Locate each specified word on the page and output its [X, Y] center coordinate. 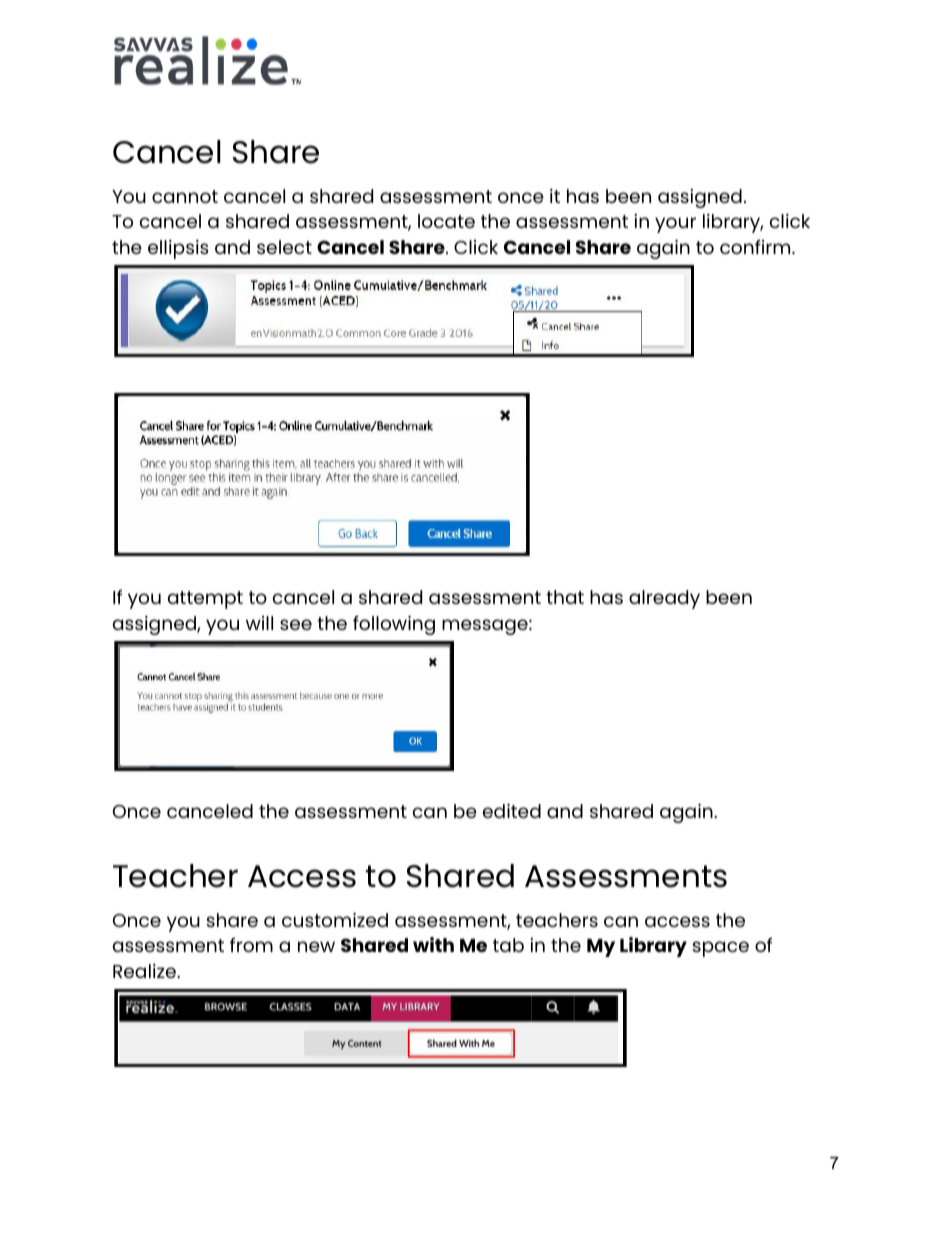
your [675, 225]
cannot [185, 196]
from [251, 944]
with [433, 944]
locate [446, 221]
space [720, 949]
